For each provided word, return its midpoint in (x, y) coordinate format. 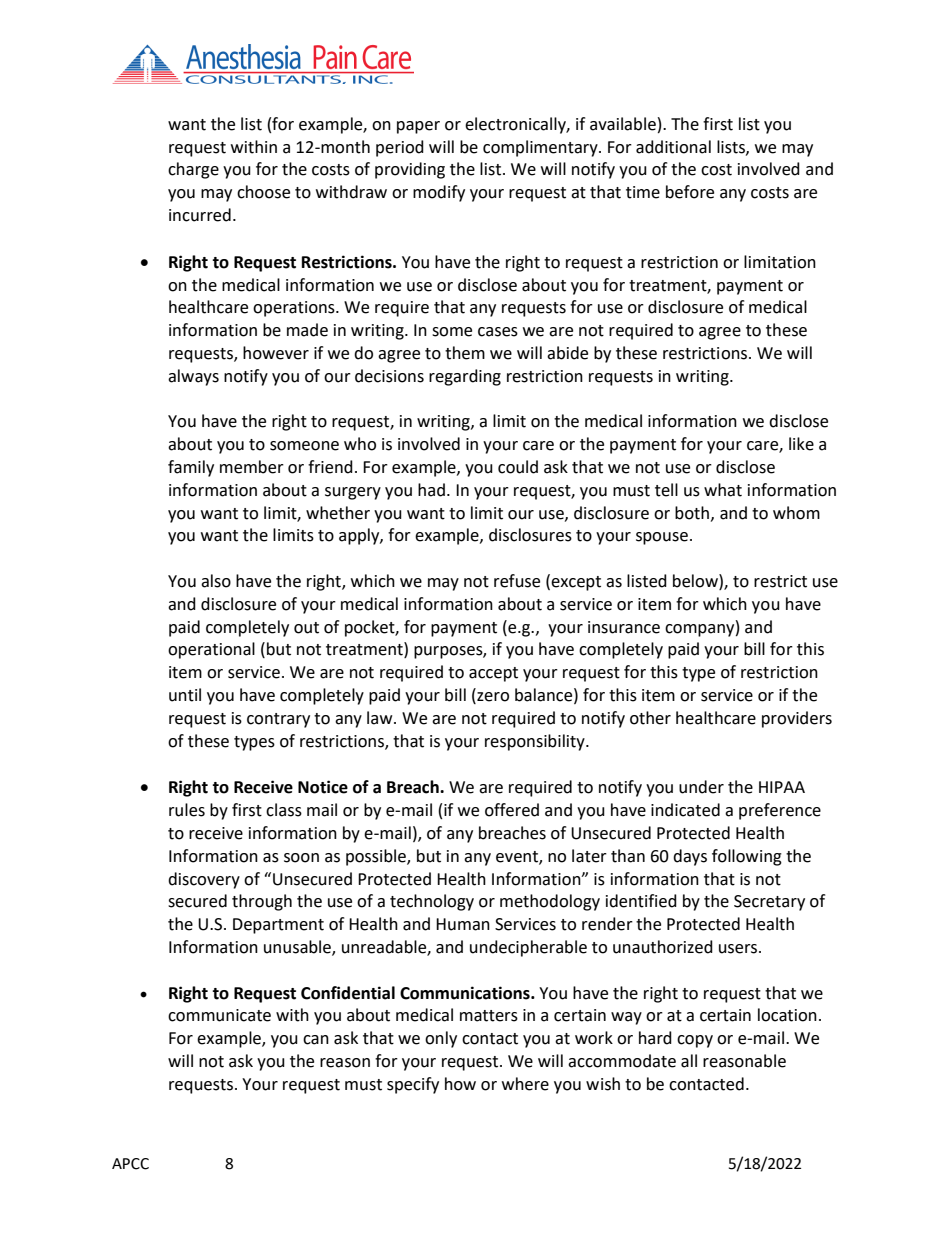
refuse (517, 581)
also (216, 581)
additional (673, 147)
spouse (662, 538)
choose (263, 192)
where (525, 1084)
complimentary (541, 148)
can (316, 1040)
